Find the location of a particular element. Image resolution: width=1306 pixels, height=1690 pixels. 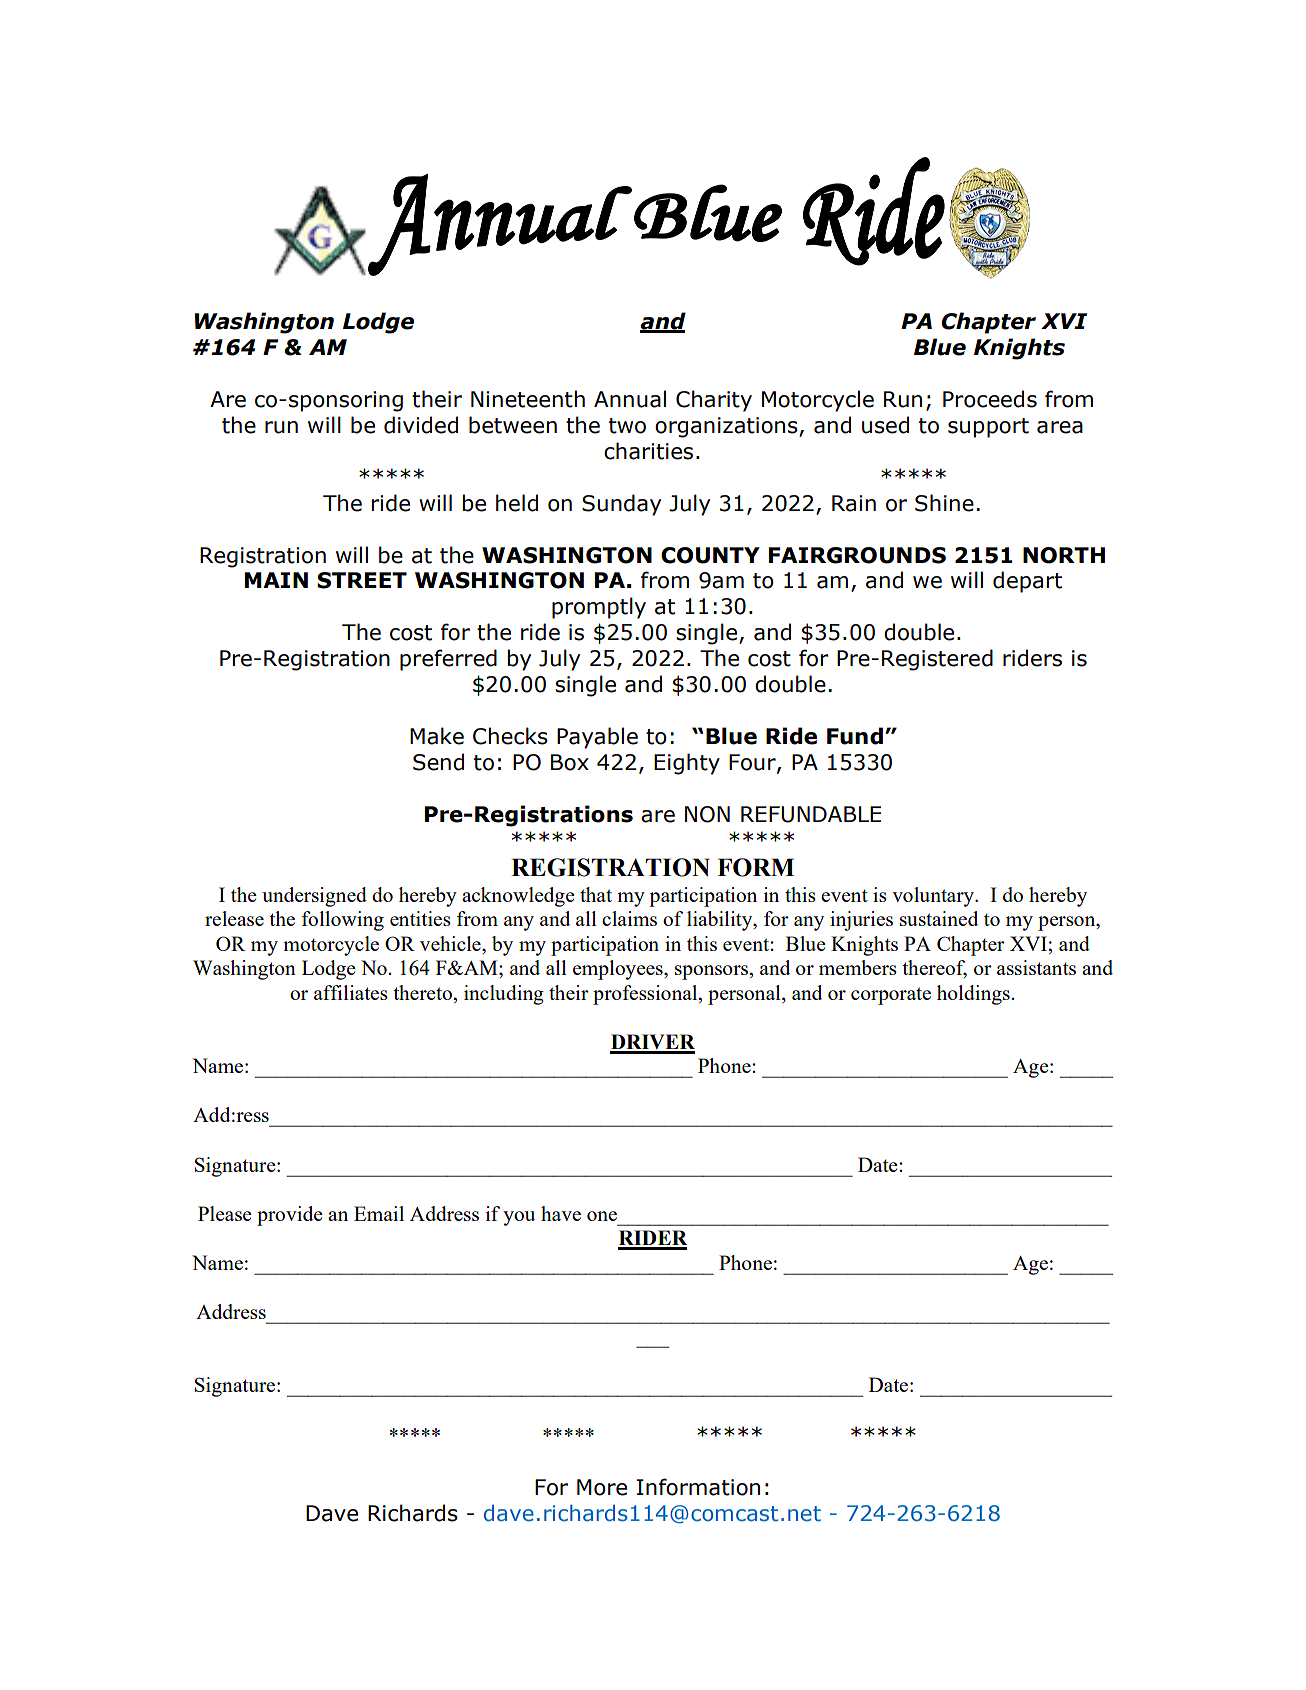

Email is located at coordinates (379, 1213).
